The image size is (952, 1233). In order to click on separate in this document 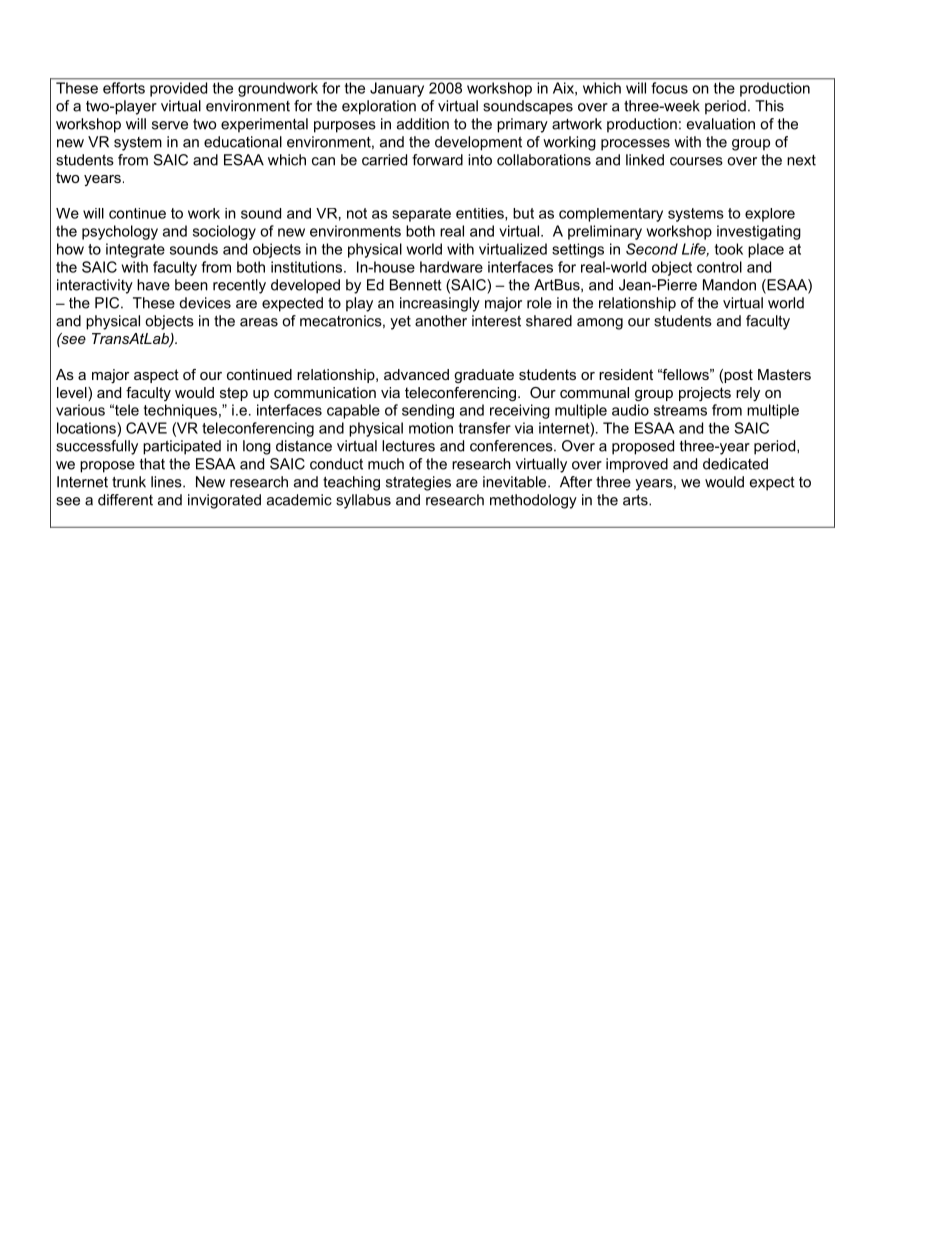, I will do `click(421, 215)`.
